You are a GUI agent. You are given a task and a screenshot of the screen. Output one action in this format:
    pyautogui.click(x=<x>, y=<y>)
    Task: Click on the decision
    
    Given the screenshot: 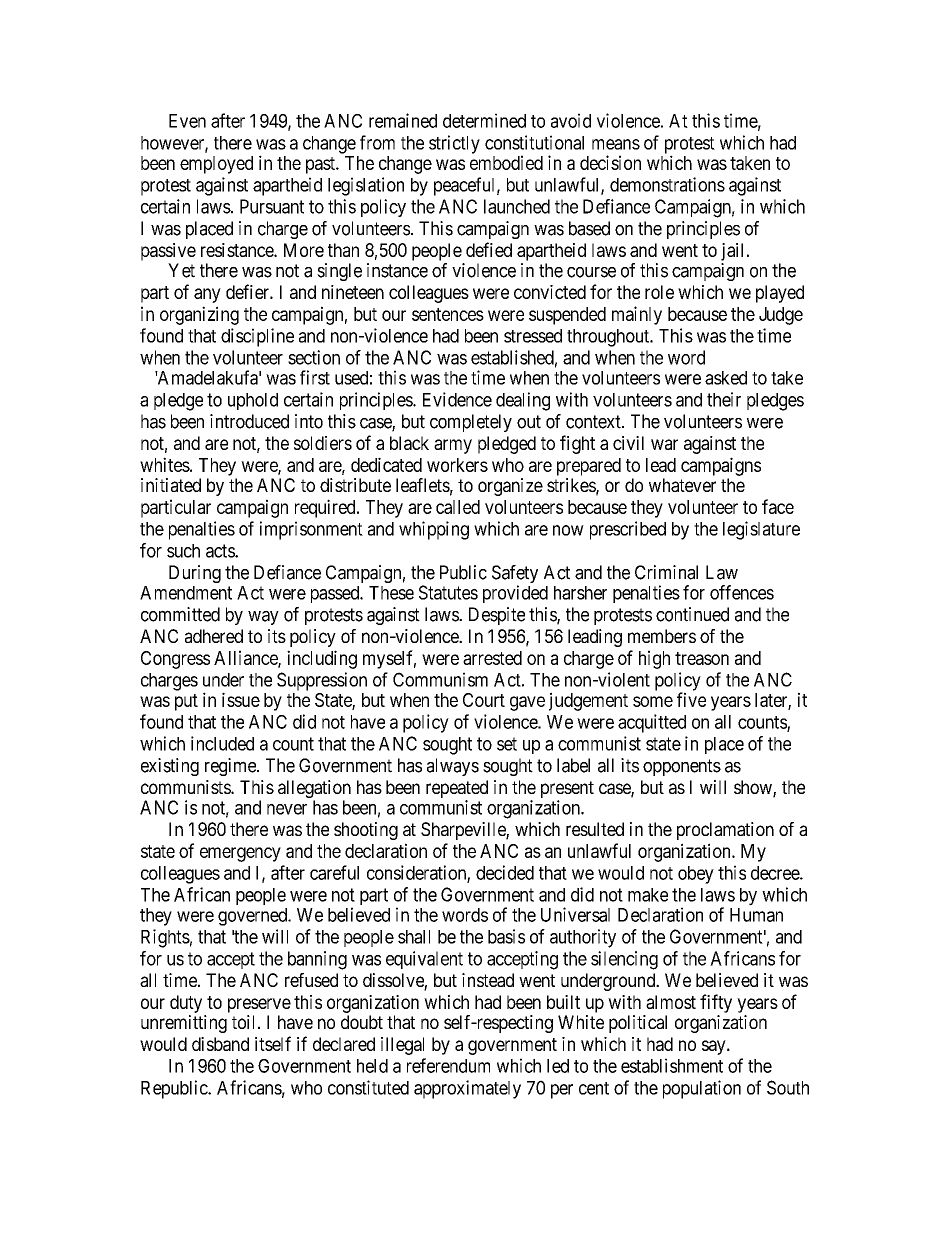 What is the action you would take?
    pyautogui.click(x=610, y=162)
